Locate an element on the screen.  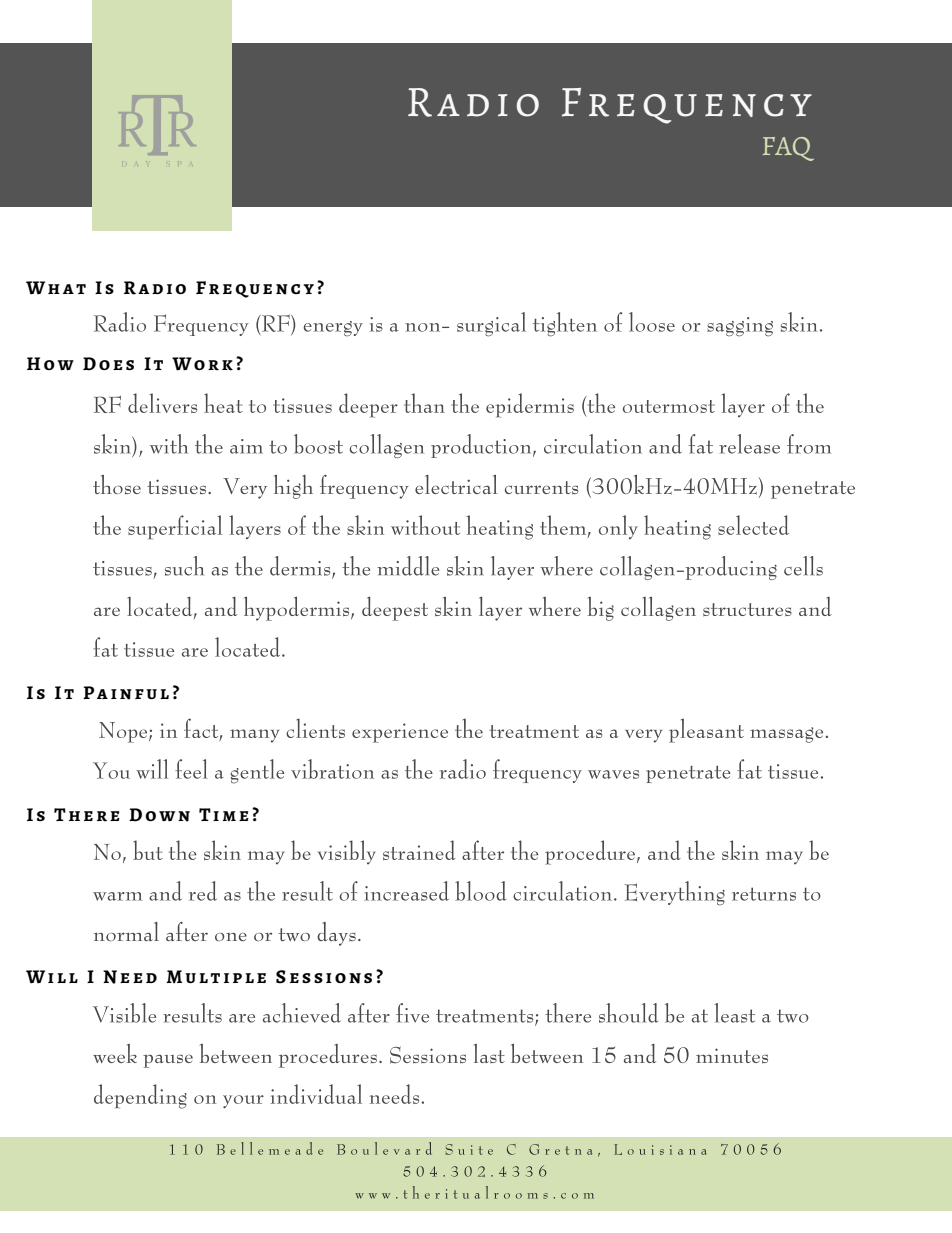
minutes is located at coordinates (732, 1056).
